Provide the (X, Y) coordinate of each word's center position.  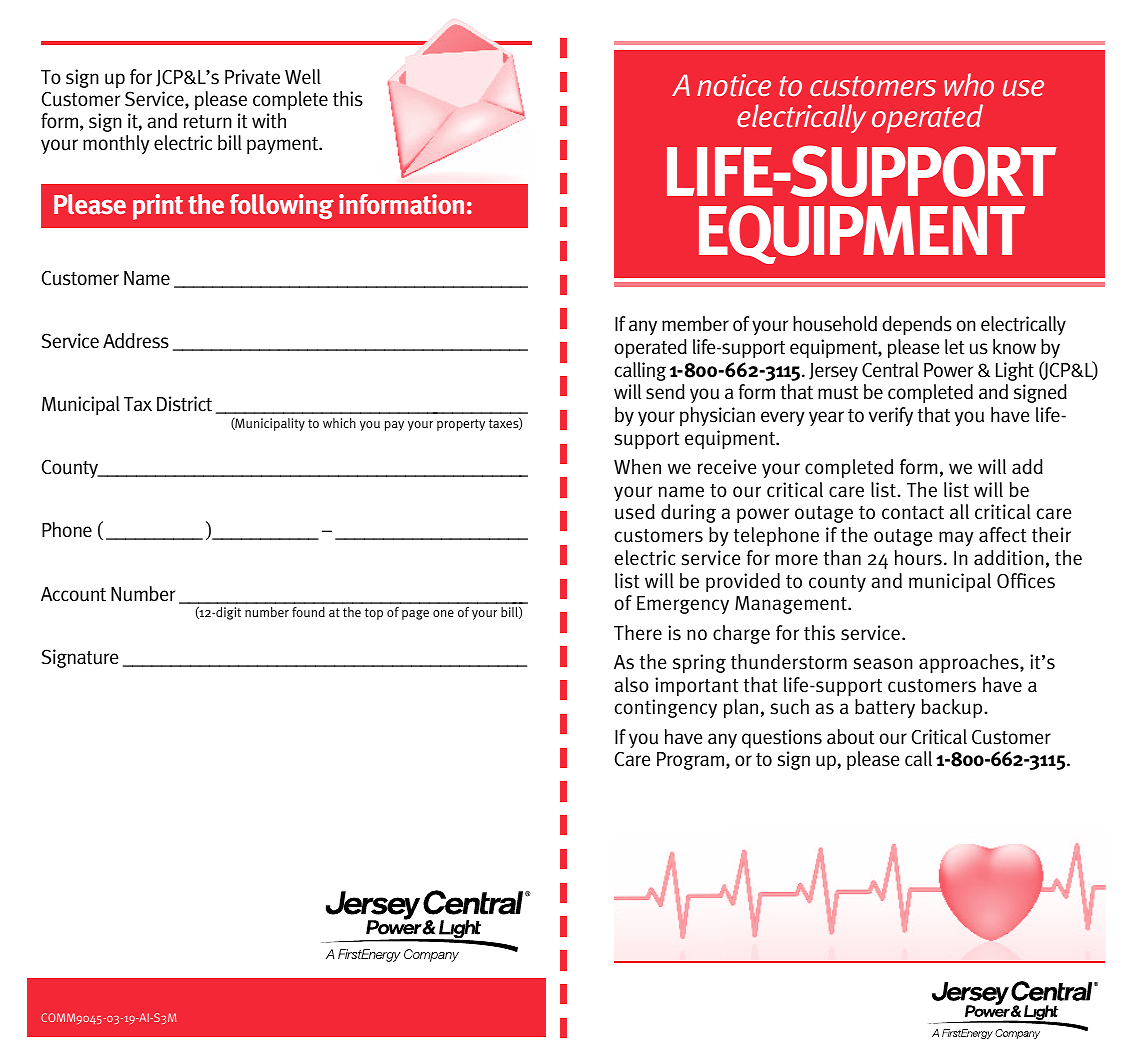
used (635, 512)
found (308, 612)
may (956, 538)
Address (136, 341)
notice (734, 85)
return (207, 122)
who (969, 85)
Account (73, 594)
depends (917, 325)
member (695, 323)
